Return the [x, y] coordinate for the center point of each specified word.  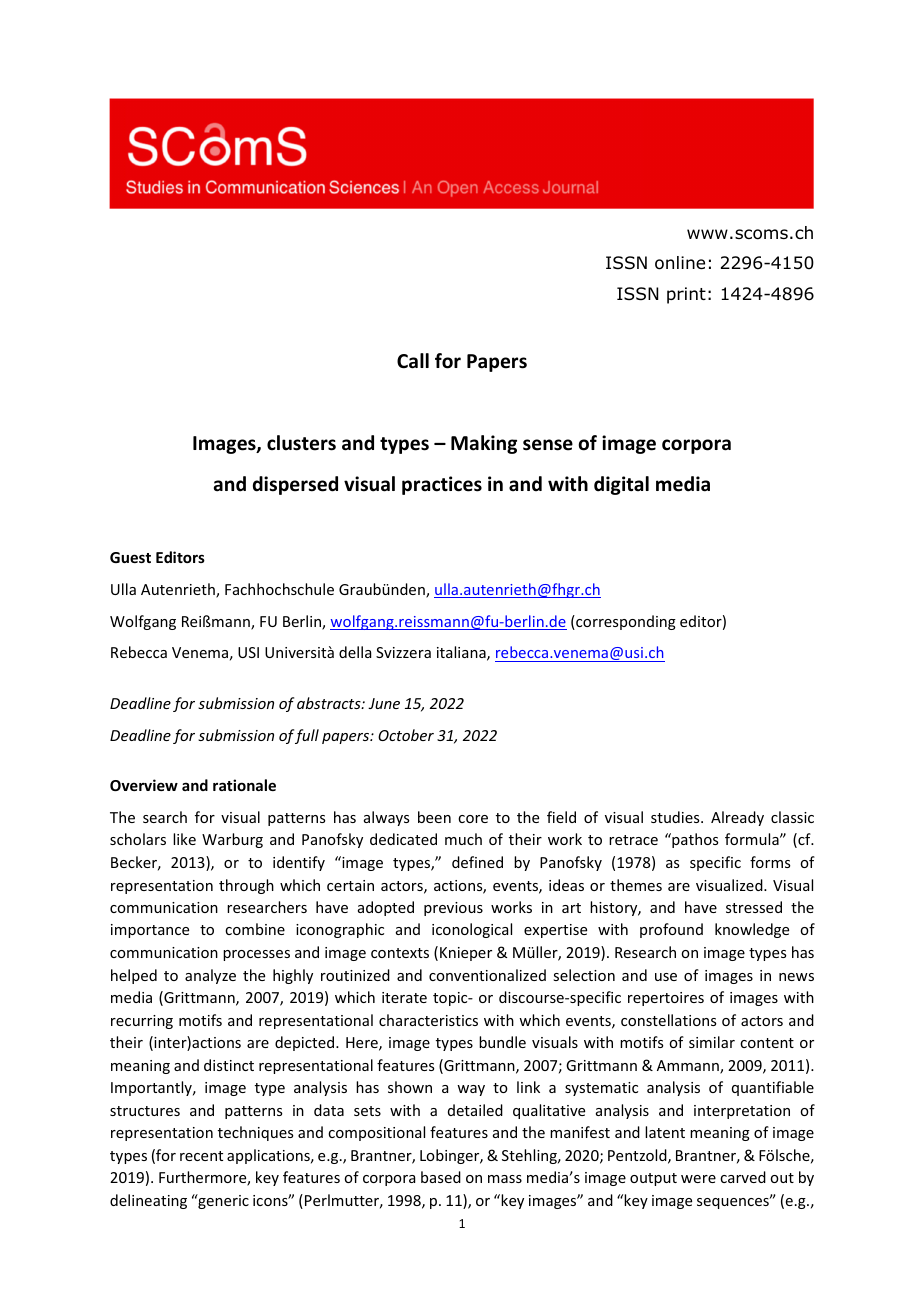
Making [484, 444]
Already [737, 818]
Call [413, 361]
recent [201, 1156]
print [686, 295]
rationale [244, 785]
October [406, 735]
